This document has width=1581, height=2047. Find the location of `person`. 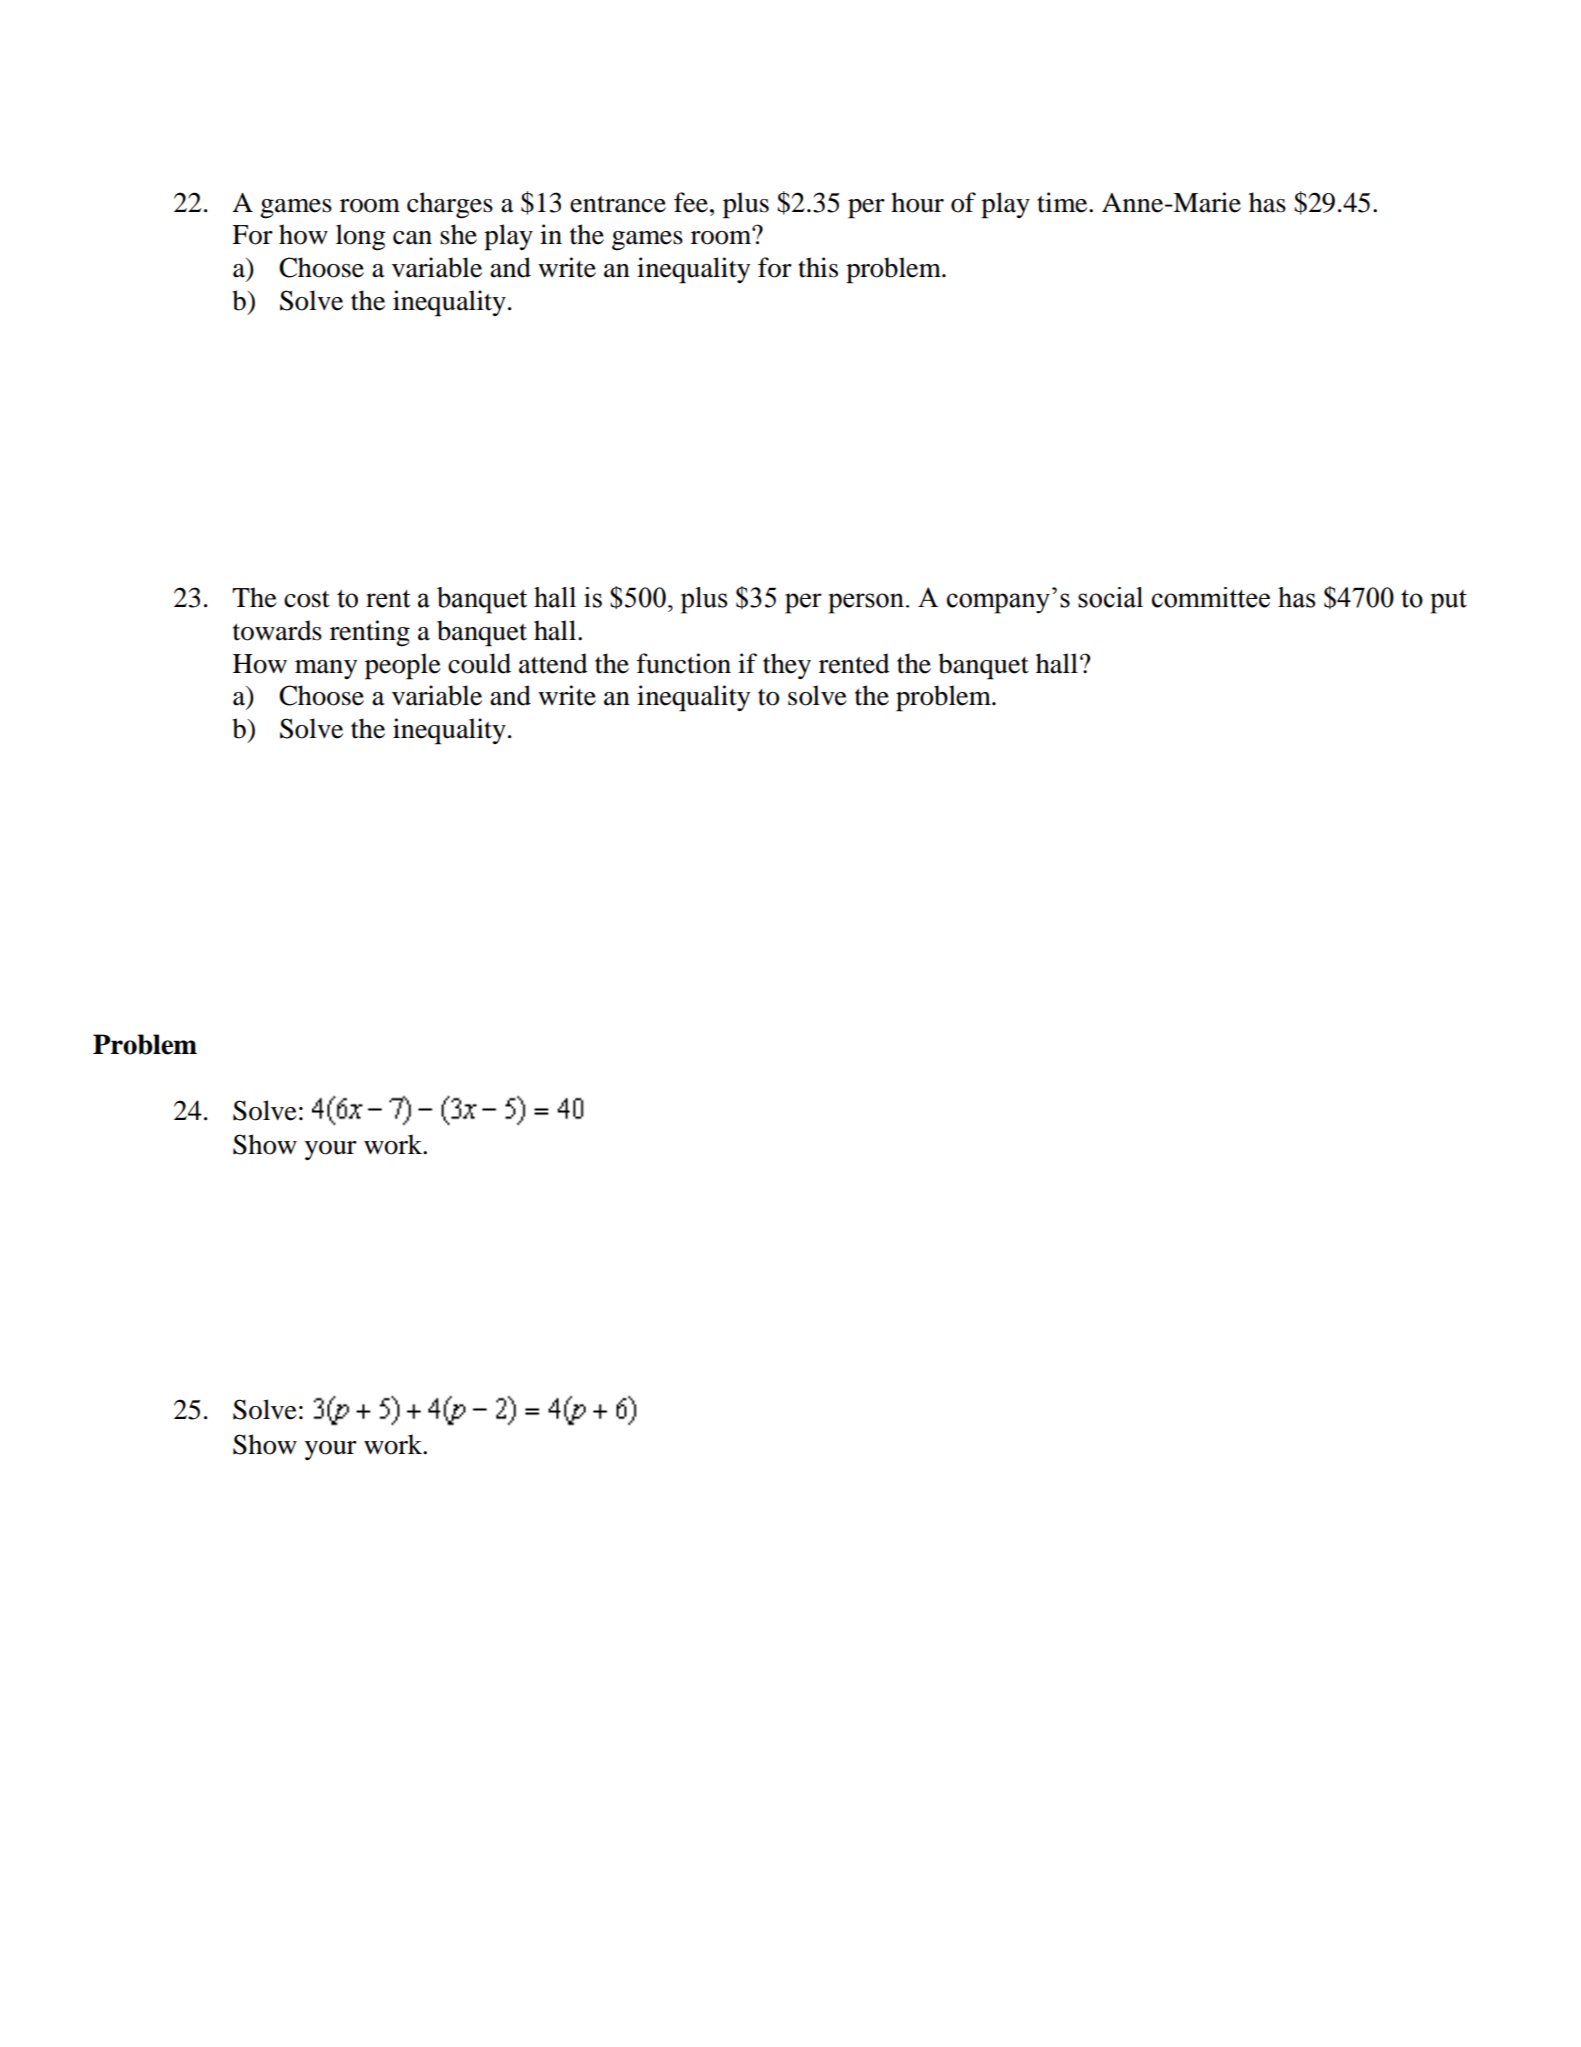

person is located at coordinates (866, 603).
